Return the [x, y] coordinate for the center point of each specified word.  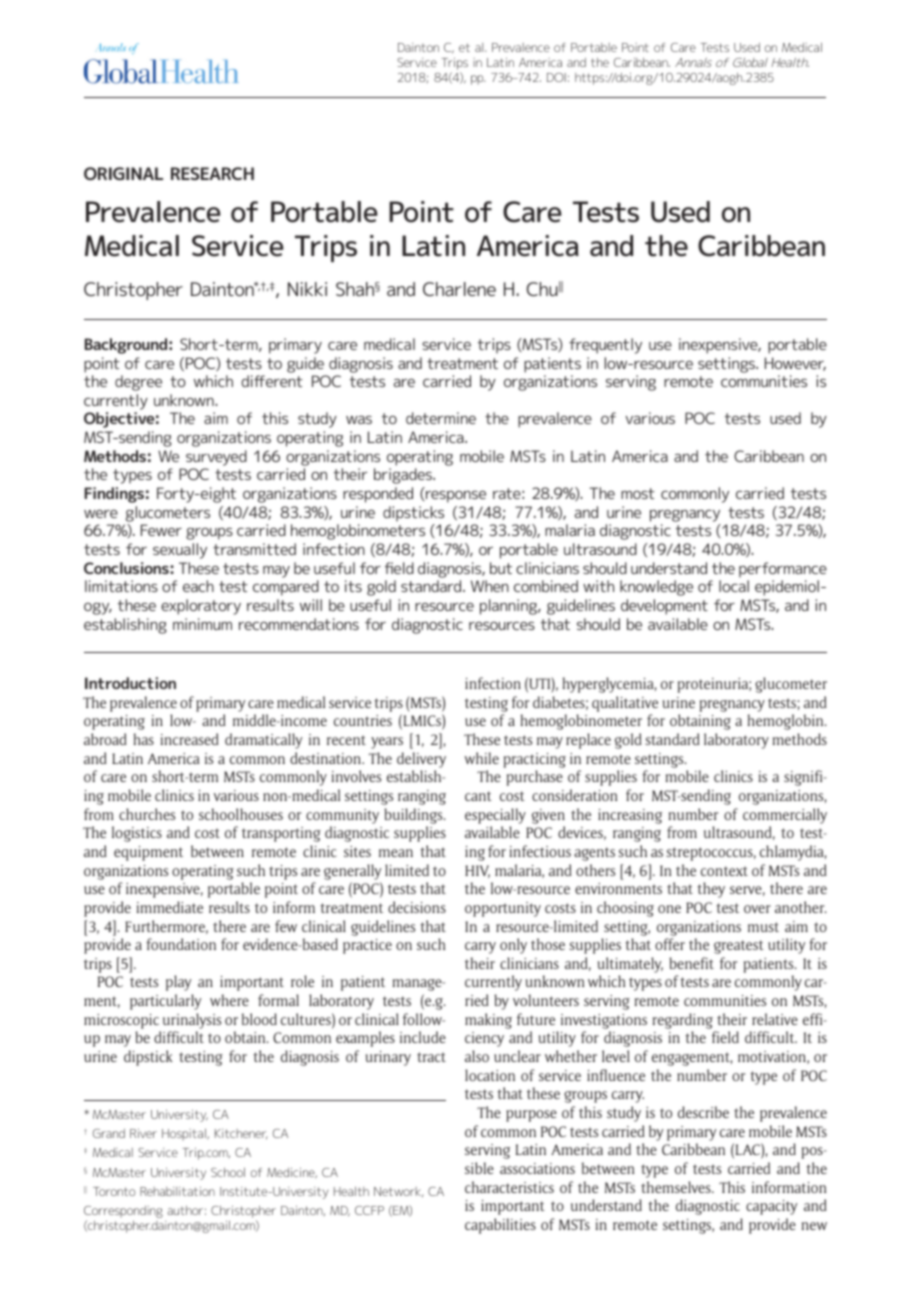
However [795, 364]
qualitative [625, 704]
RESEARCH [212, 173]
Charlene [459, 289]
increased [190, 739]
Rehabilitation [177, 1191]
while [481, 758]
